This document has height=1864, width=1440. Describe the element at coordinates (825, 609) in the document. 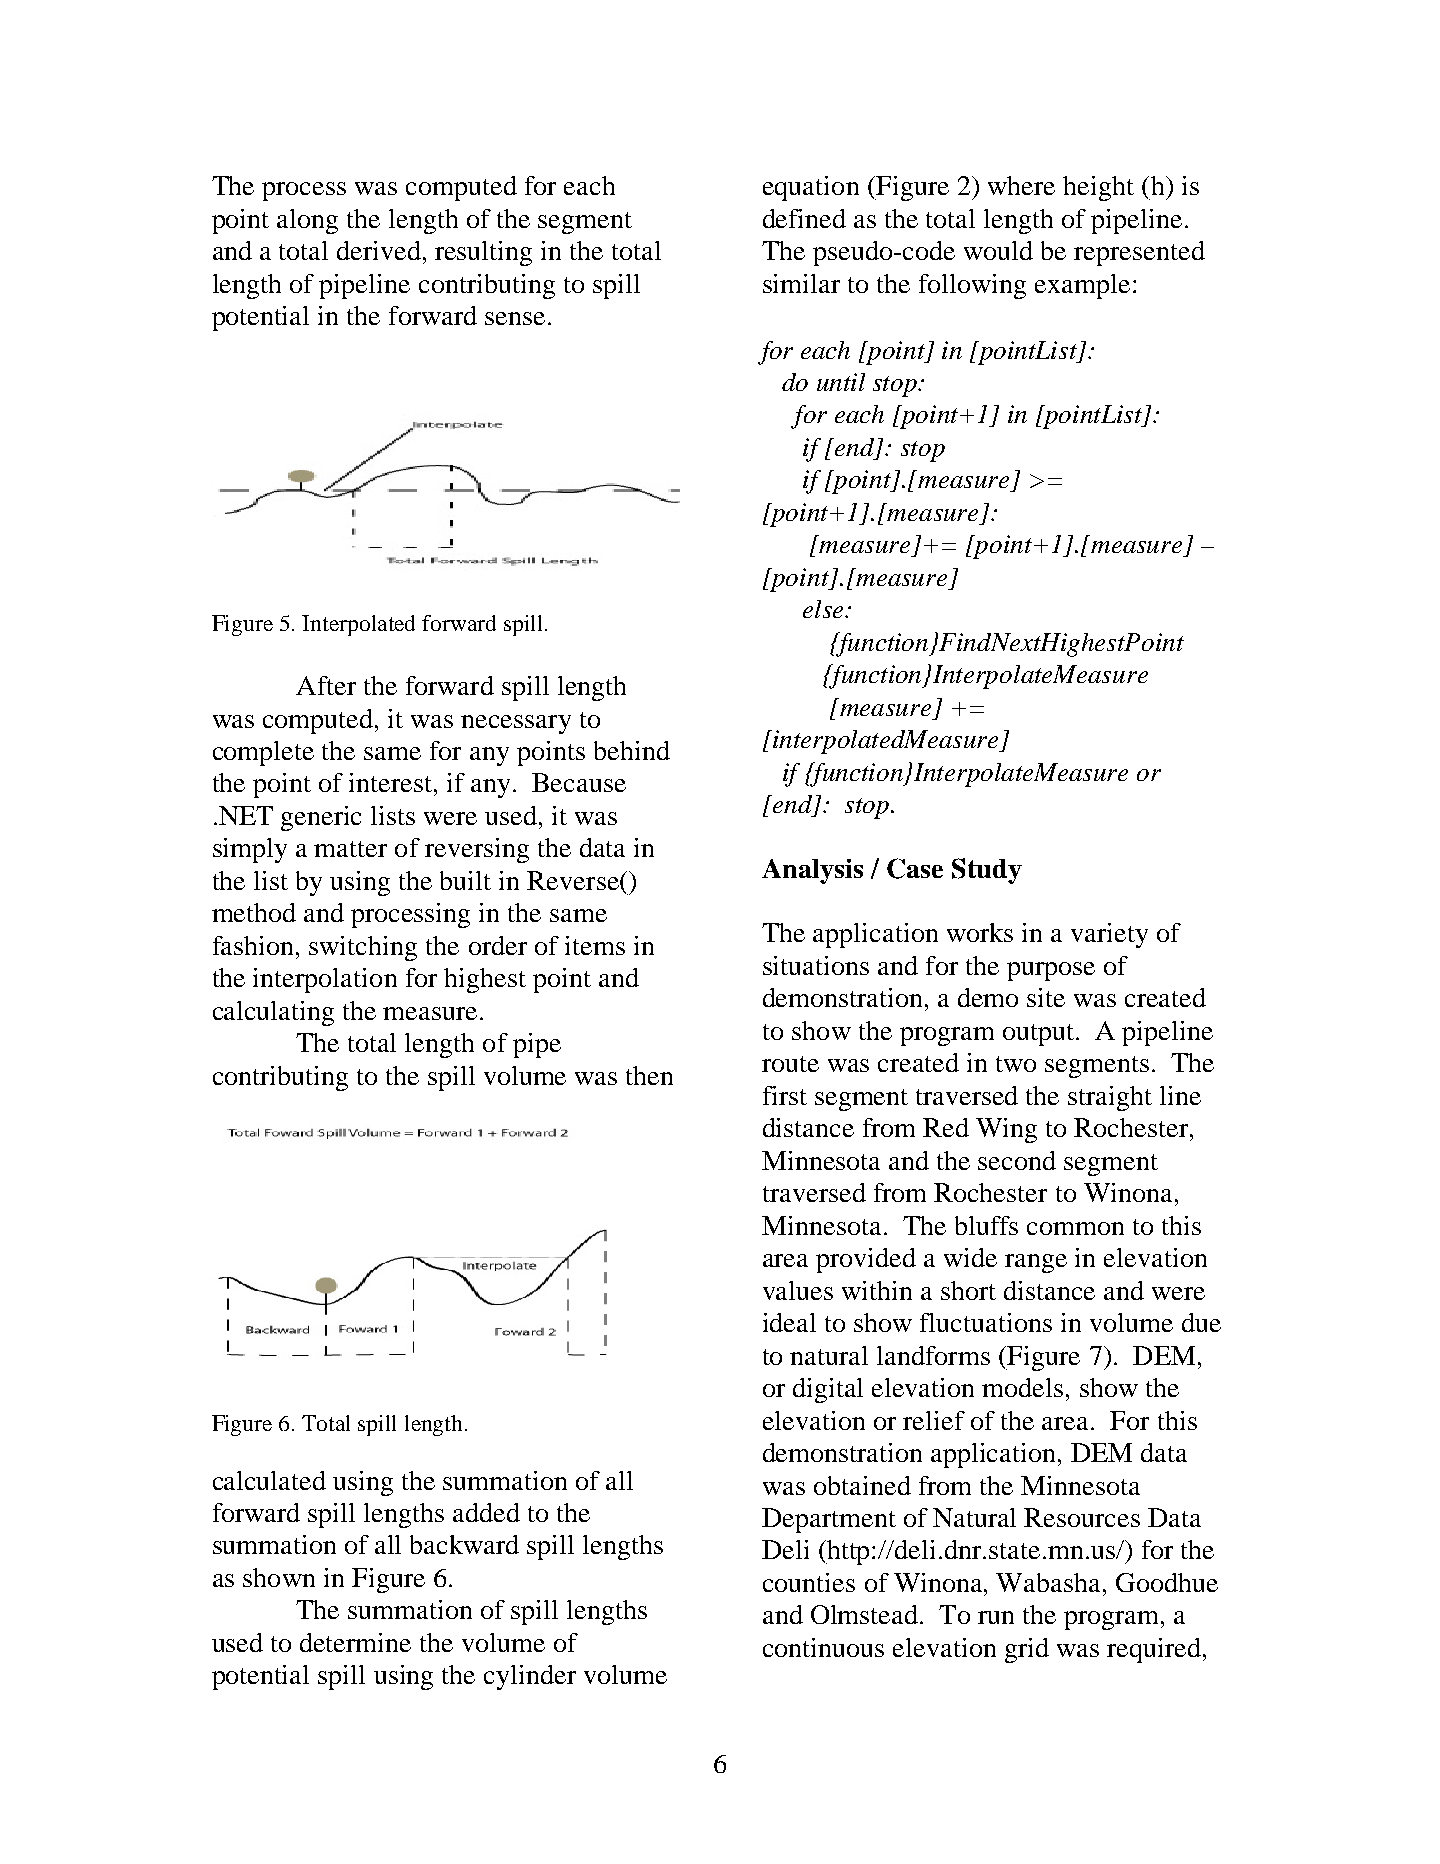

I see `else` at that location.
